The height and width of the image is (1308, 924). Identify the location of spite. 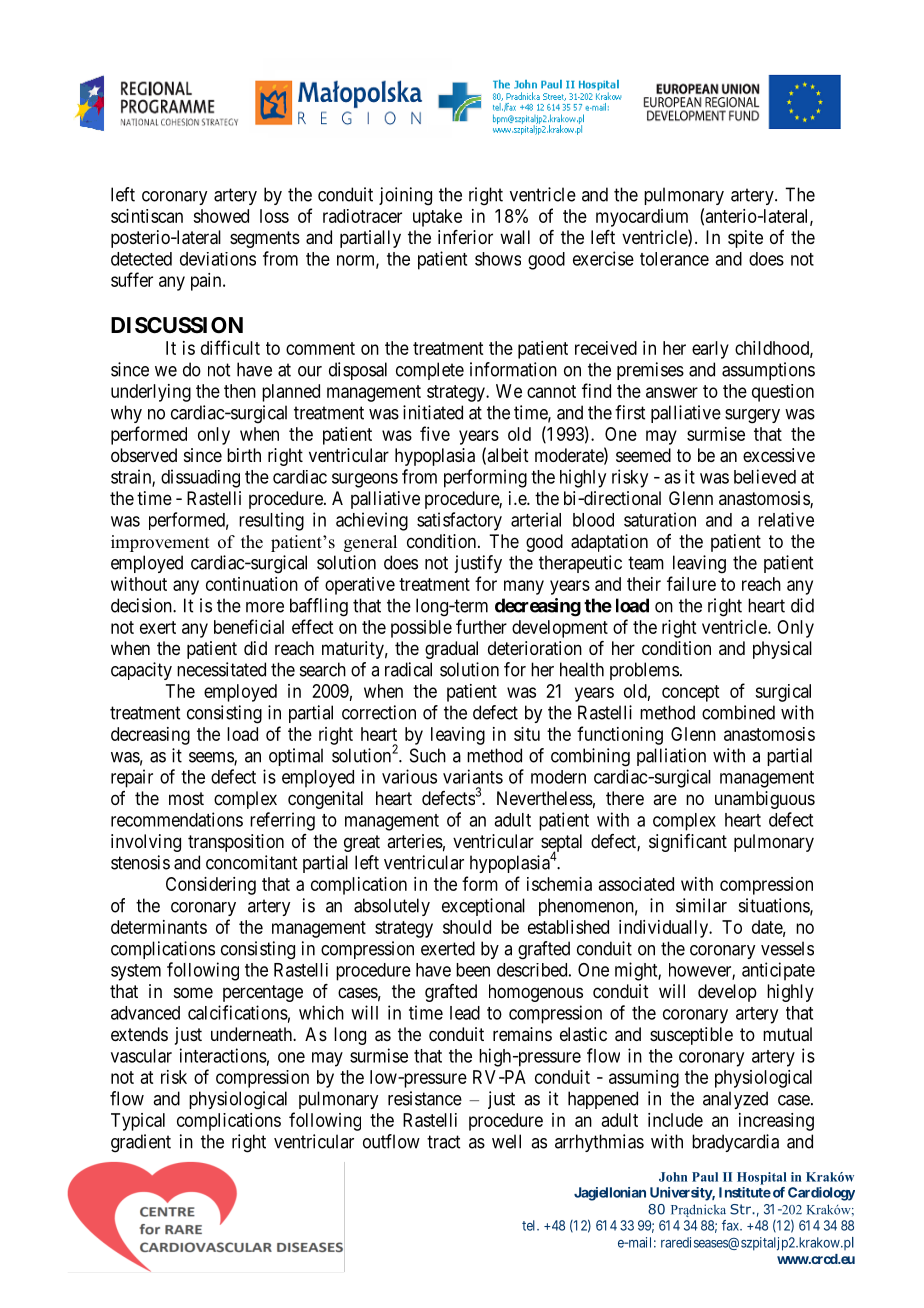
(745, 239).
